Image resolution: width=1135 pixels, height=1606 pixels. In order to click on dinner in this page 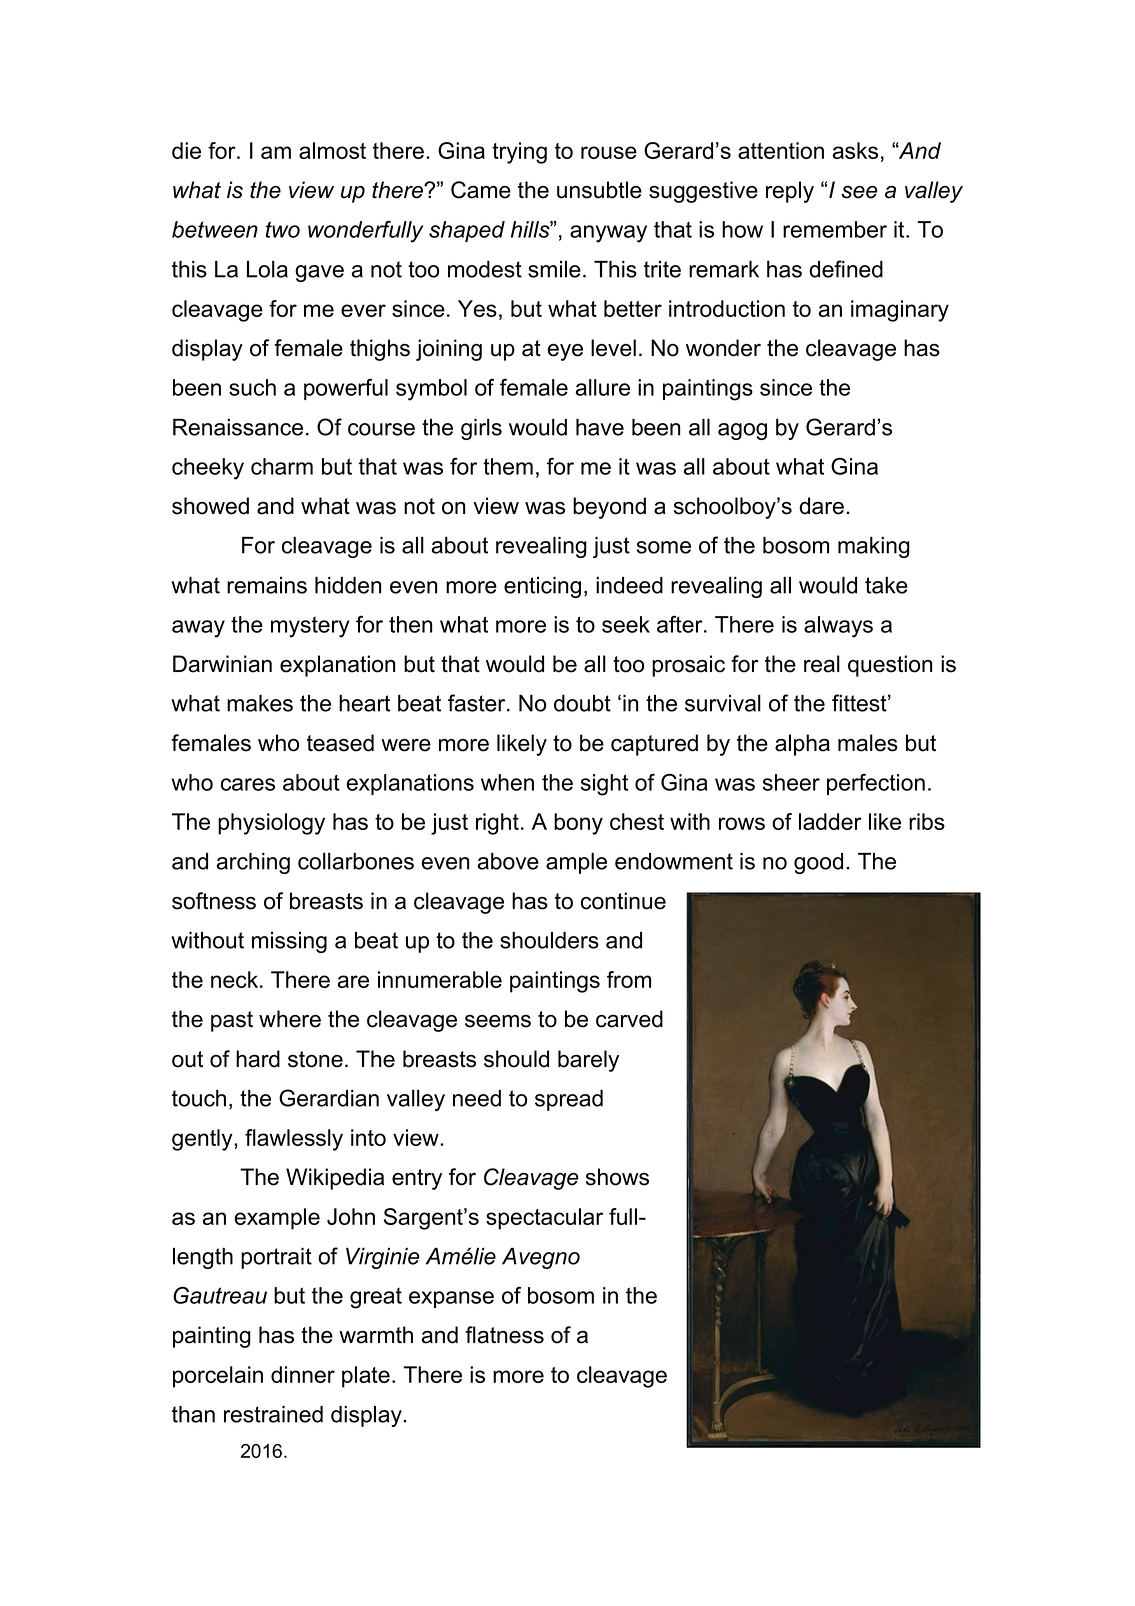, I will do `click(303, 1374)`.
